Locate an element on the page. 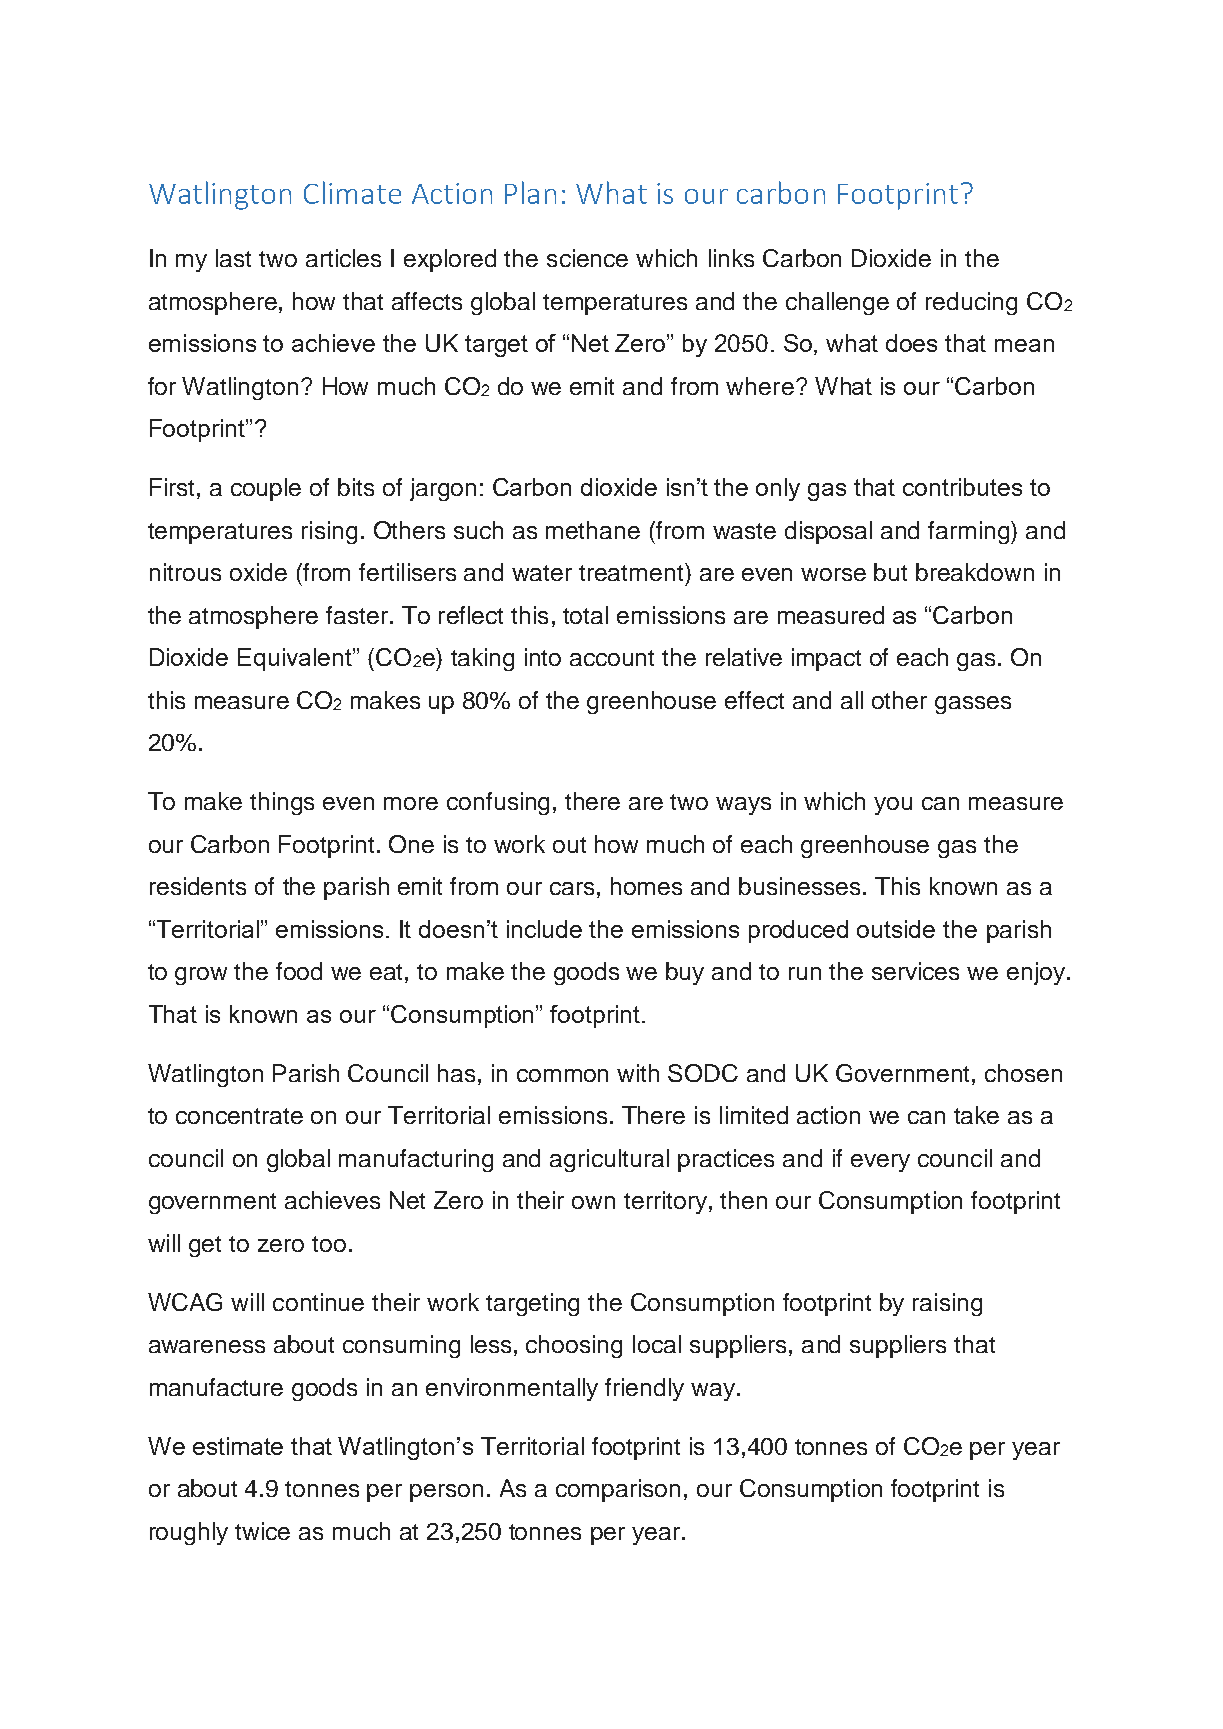  Equivalent is located at coordinates (296, 659).
